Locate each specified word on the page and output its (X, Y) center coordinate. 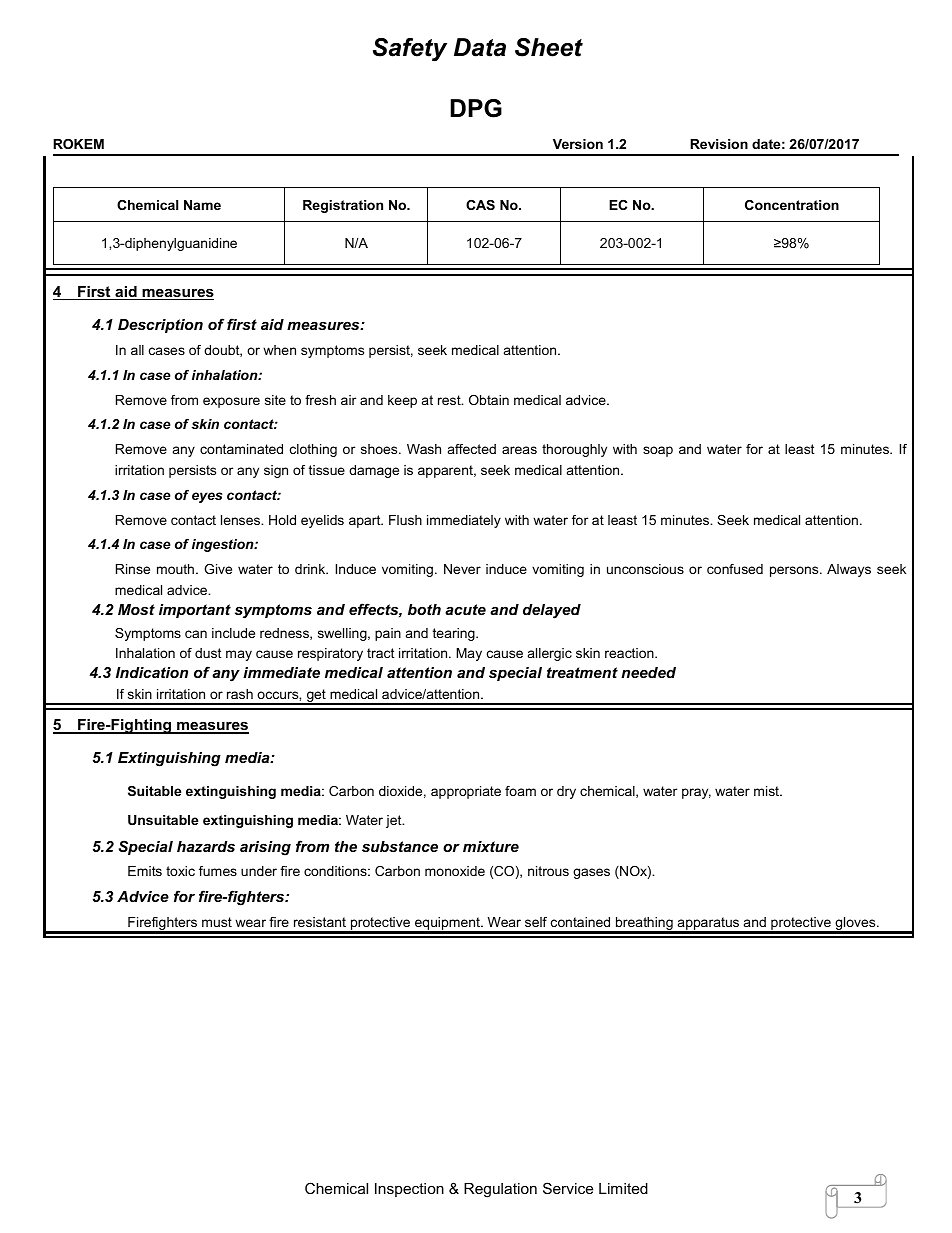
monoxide (455, 871)
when (279, 350)
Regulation (500, 1190)
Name (202, 205)
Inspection (409, 1190)
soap (658, 451)
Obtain (489, 400)
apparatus (708, 925)
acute (465, 609)
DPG (476, 108)
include (233, 633)
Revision (719, 144)
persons (795, 571)
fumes (218, 871)
